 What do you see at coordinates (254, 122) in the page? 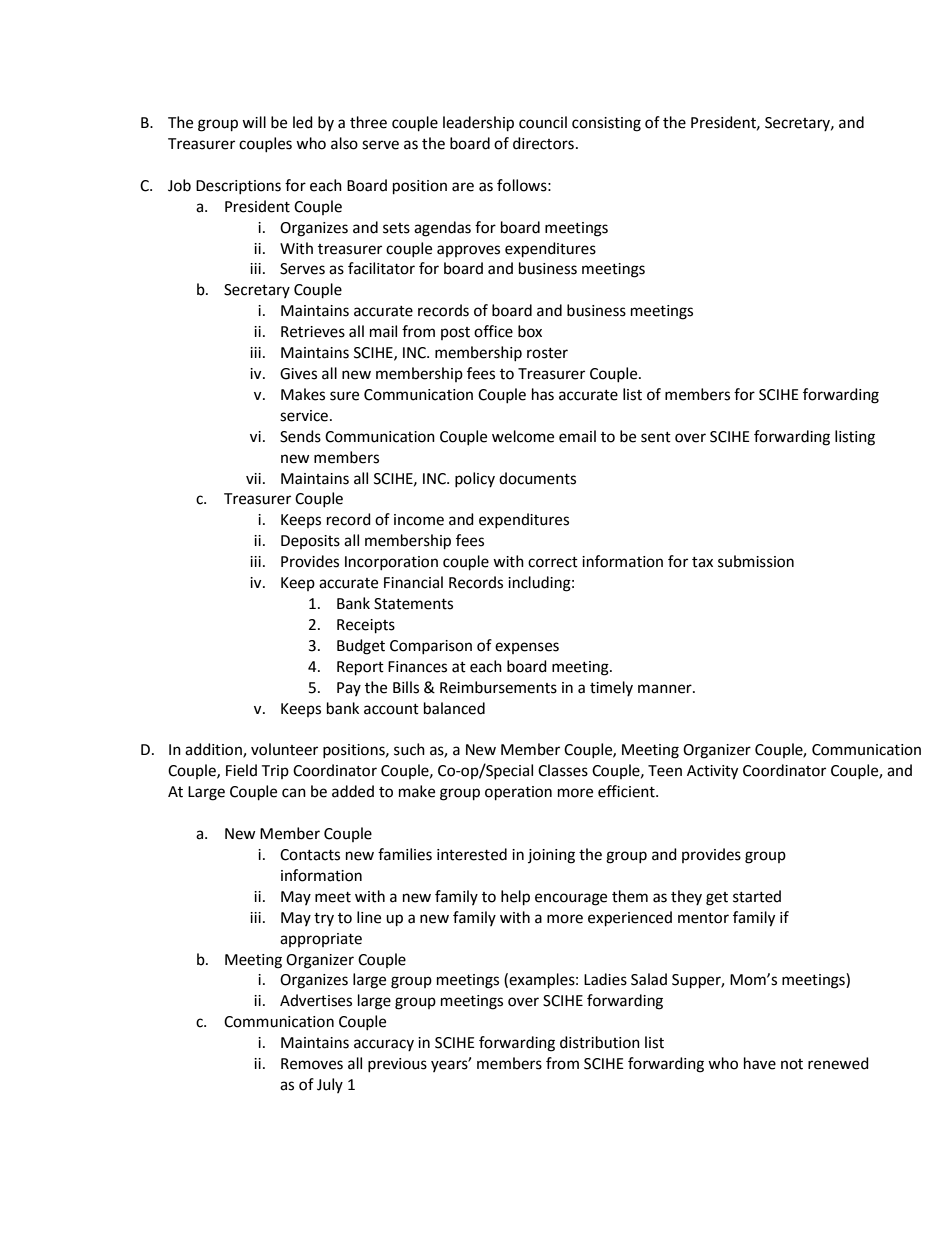
I see `will` at bounding box center [254, 122].
